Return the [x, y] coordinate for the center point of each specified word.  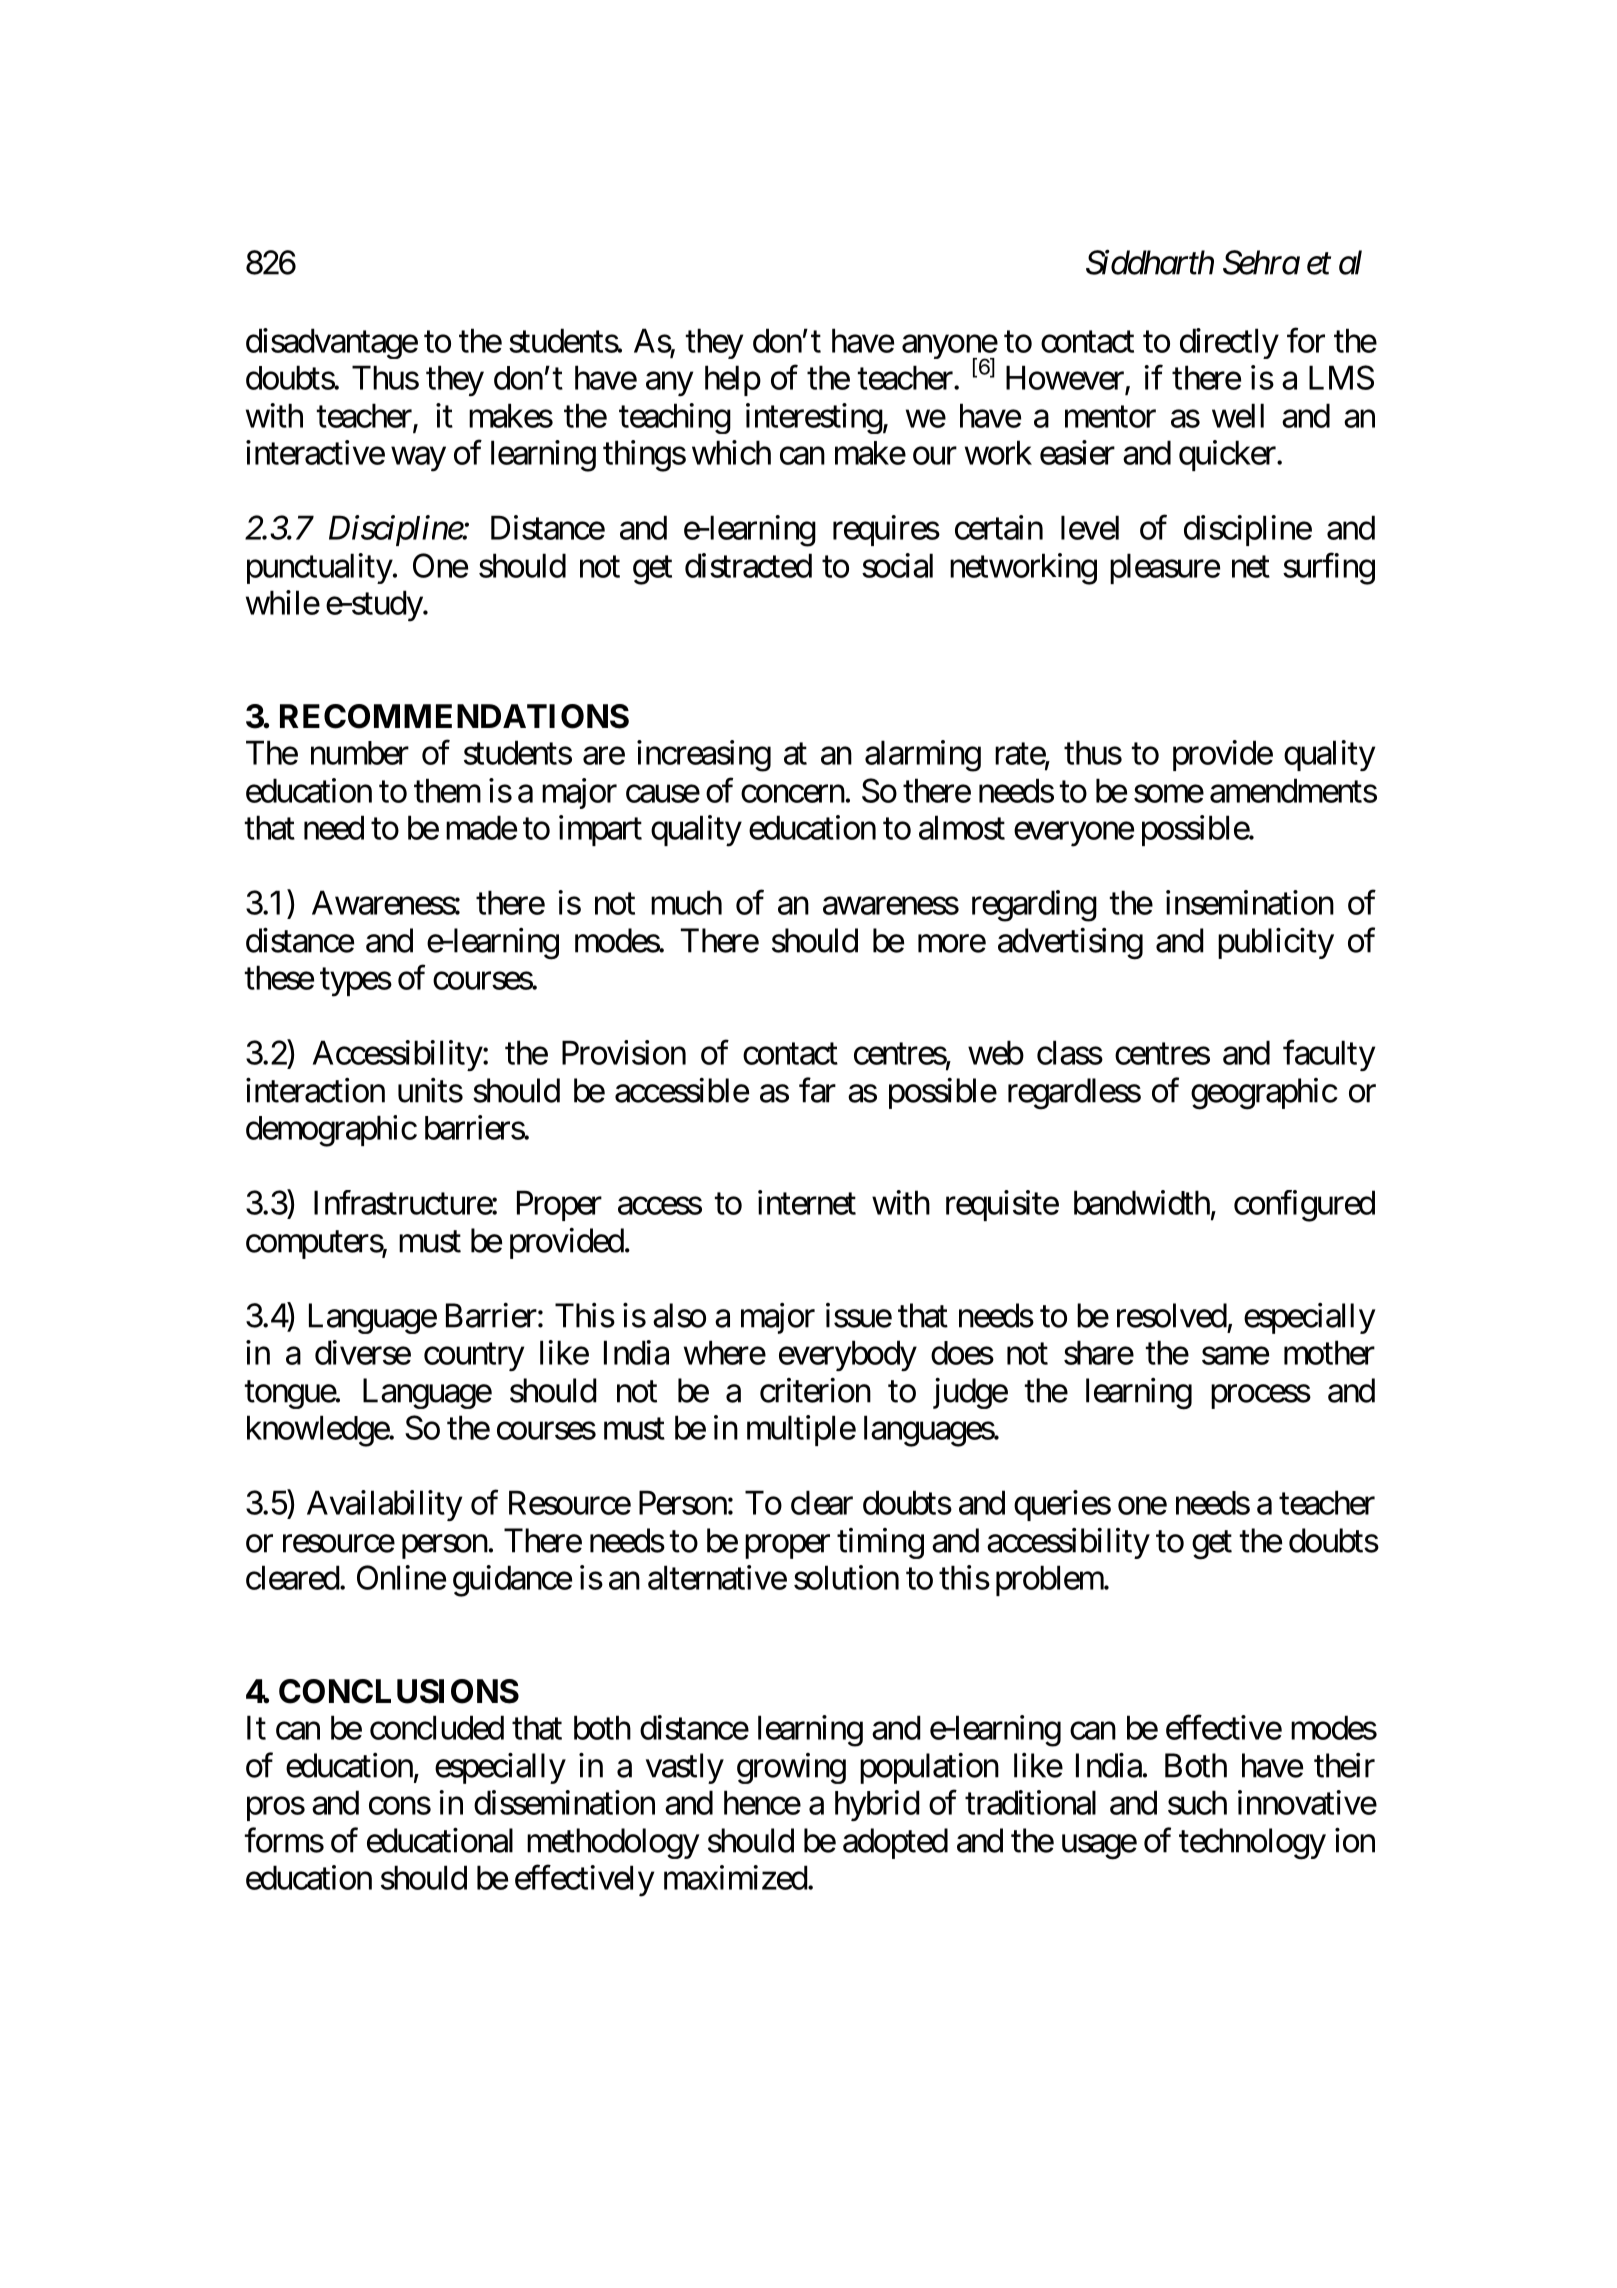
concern [793, 794]
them [447, 790]
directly [1229, 343]
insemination [1250, 902]
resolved [1172, 1315]
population [929, 1768]
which [731, 452]
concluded [437, 1727]
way [418, 459]
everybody [848, 1355]
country [474, 1357]
